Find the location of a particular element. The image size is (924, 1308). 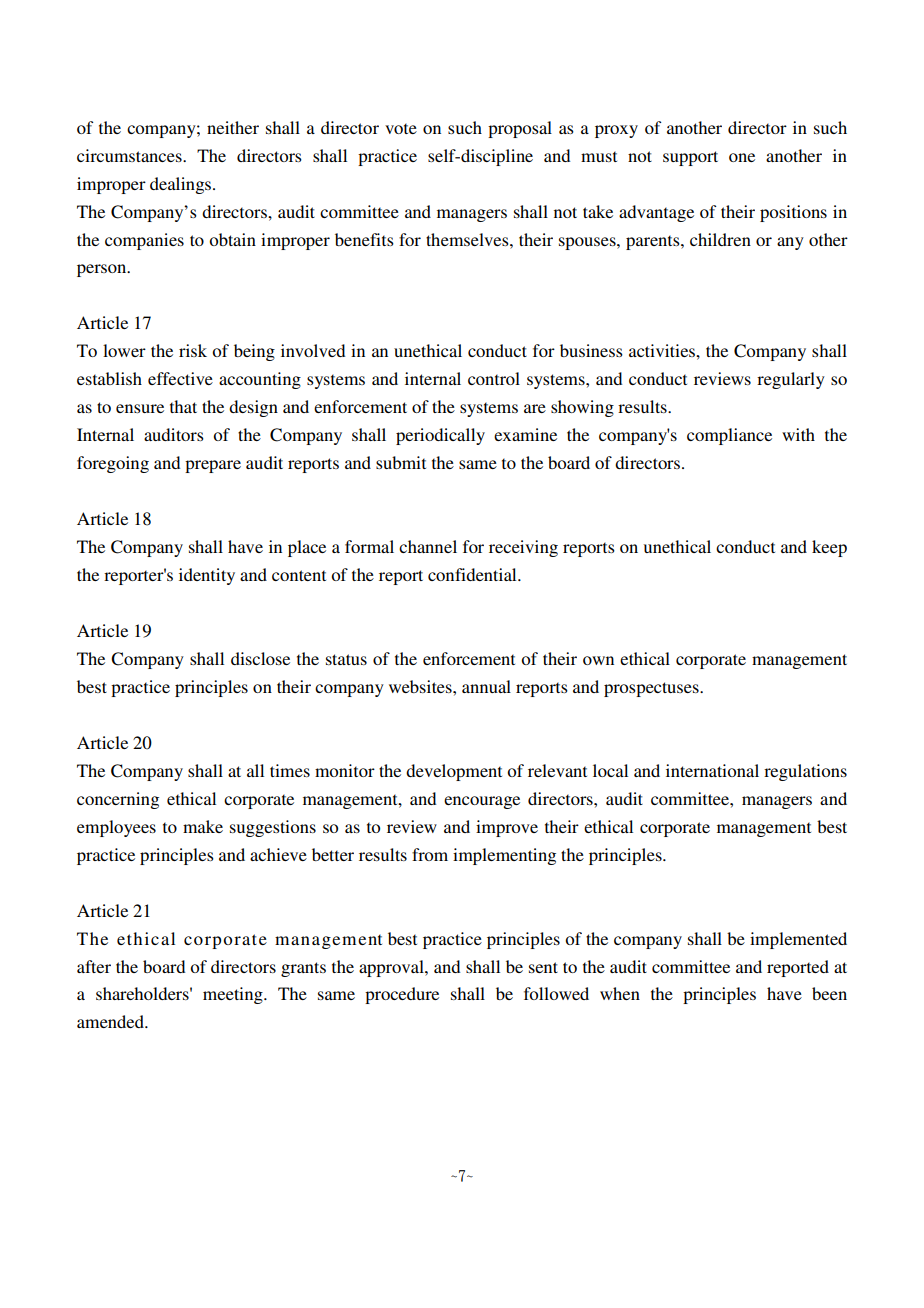

meeting is located at coordinates (234, 995).
